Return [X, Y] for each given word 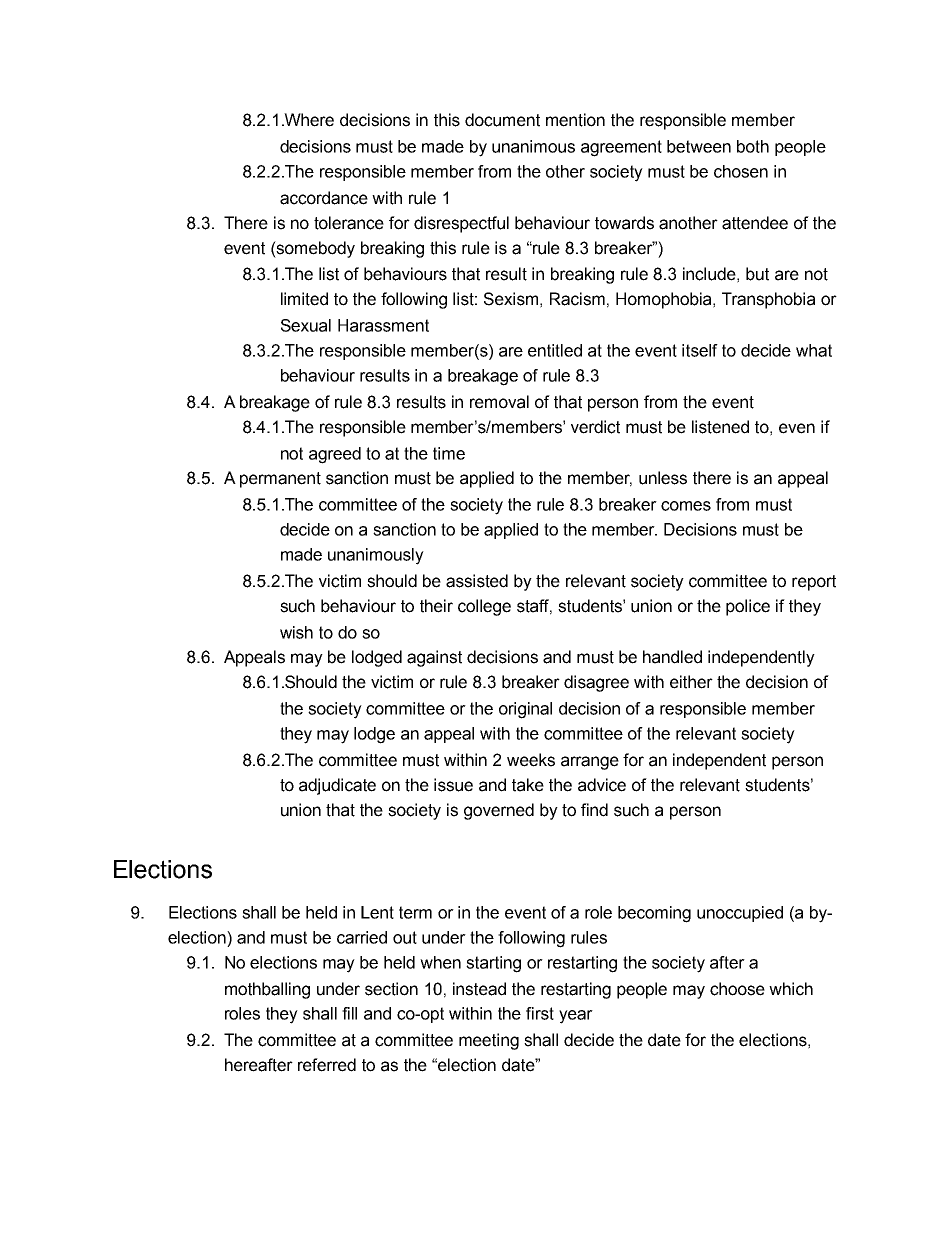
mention [575, 120]
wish [296, 632]
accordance [324, 198]
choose [737, 989]
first [540, 1013]
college [484, 607]
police [748, 607]
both [753, 146]
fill [349, 1013]
